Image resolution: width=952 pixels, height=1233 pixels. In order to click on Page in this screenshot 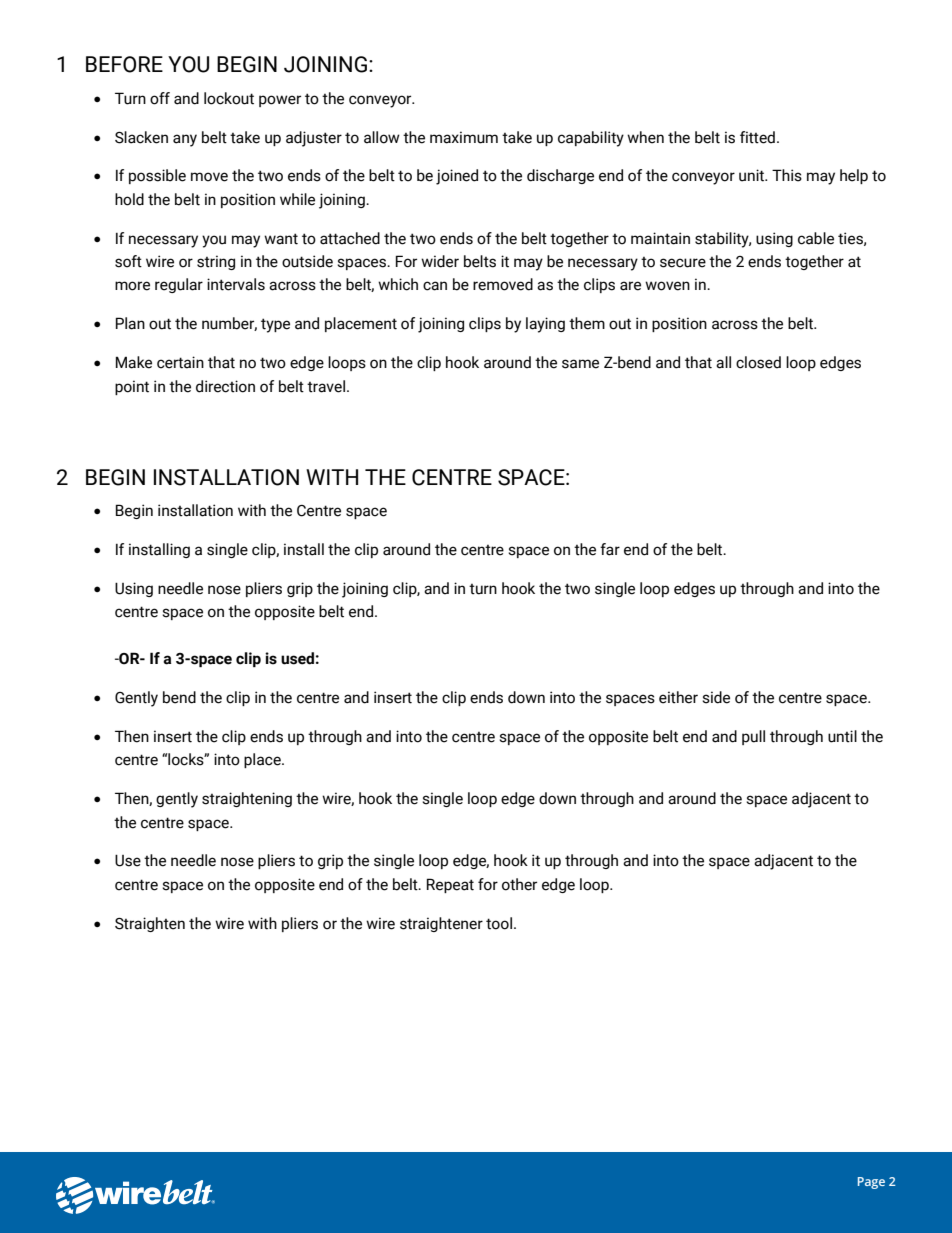, I will do `click(871, 1183)`.
